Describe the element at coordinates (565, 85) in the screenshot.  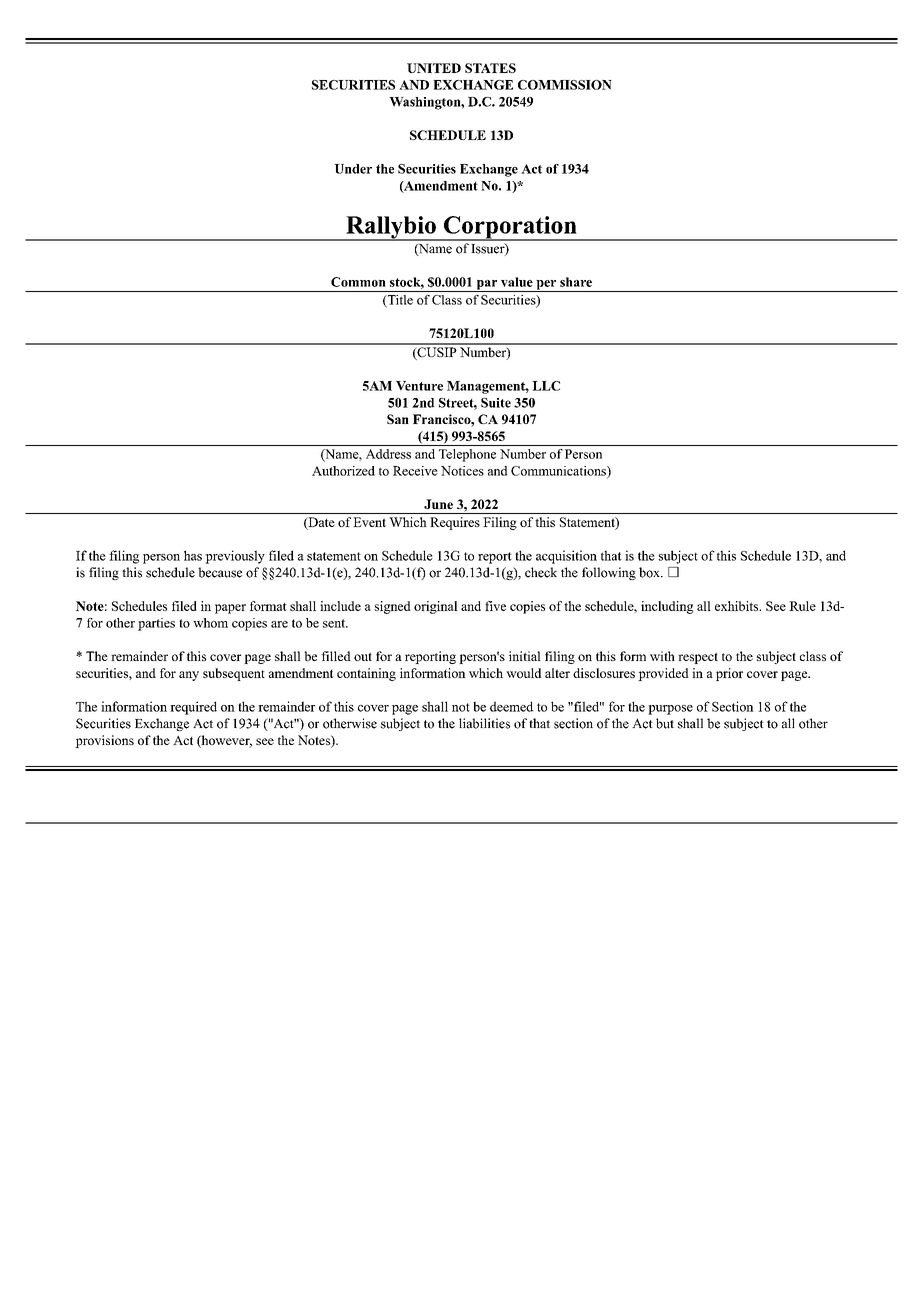
I see `COMMISSION` at that location.
